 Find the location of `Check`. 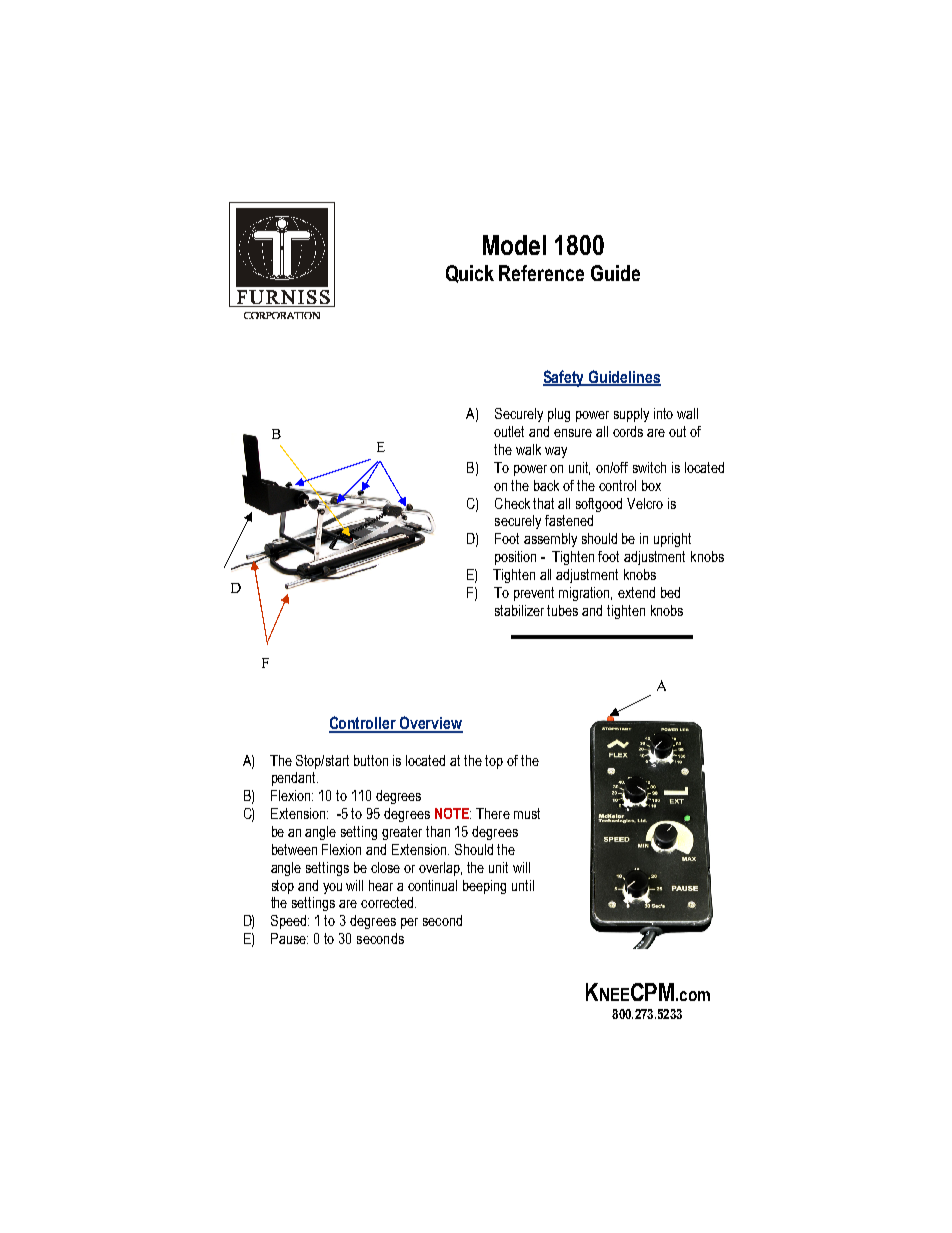

Check is located at coordinates (512, 503).
